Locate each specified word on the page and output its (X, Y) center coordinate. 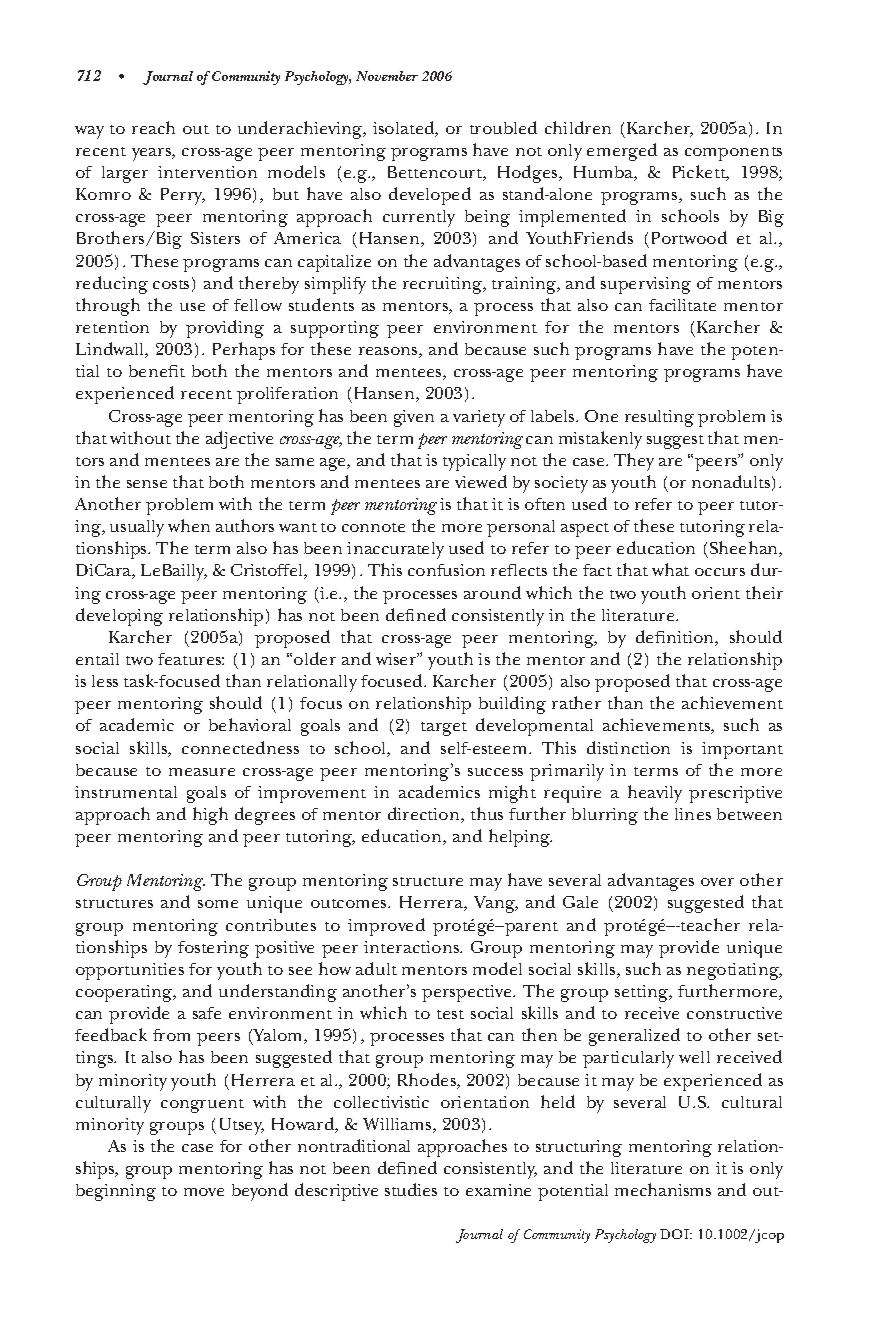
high (210, 816)
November (387, 76)
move (204, 1192)
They (634, 462)
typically (474, 462)
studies (411, 1189)
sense (147, 484)
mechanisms (663, 1189)
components (733, 154)
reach (153, 127)
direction (425, 815)
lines (693, 814)
